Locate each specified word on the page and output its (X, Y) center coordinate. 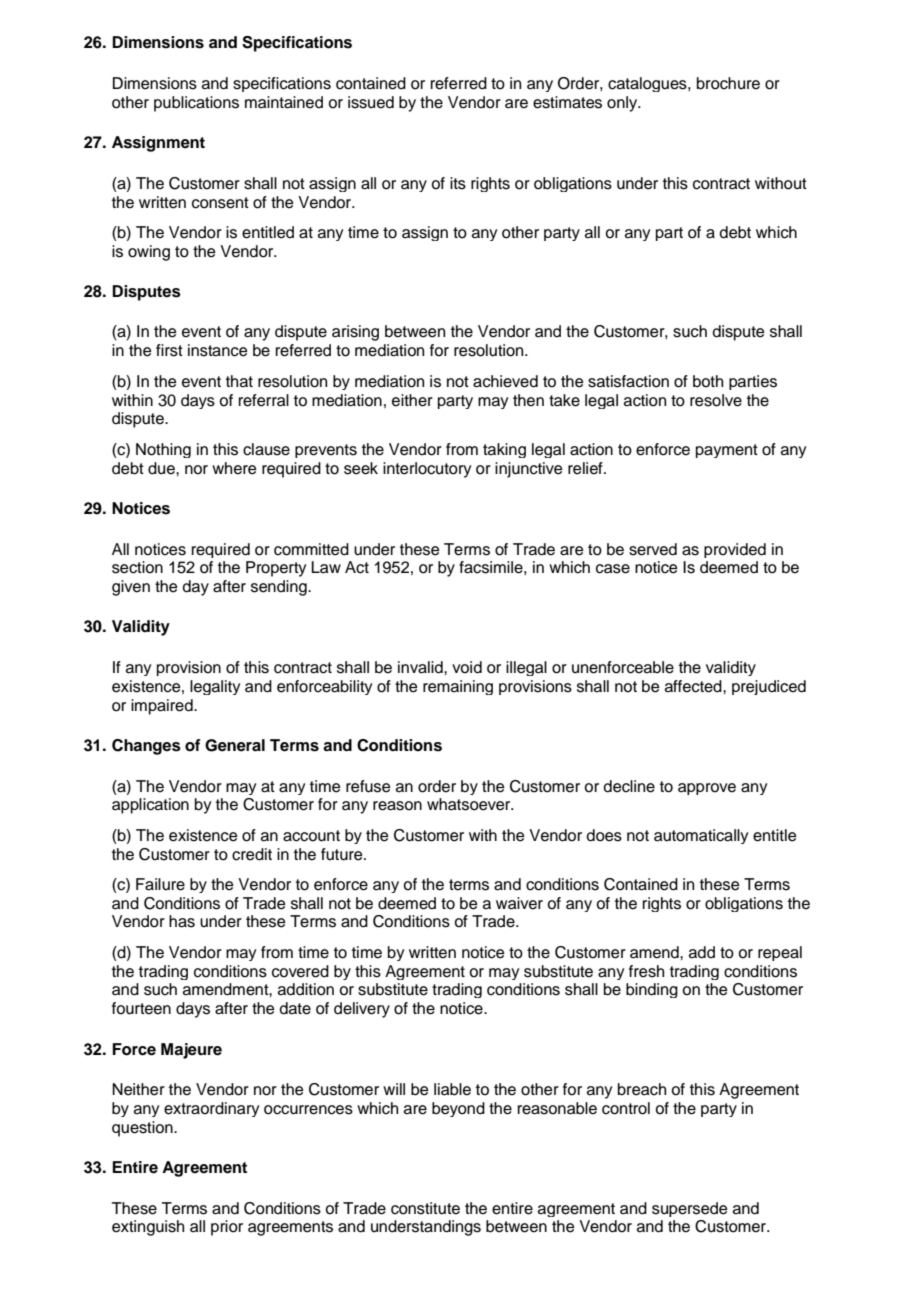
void (467, 667)
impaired (163, 707)
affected (694, 686)
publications (196, 104)
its (458, 183)
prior (227, 1228)
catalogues (648, 84)
